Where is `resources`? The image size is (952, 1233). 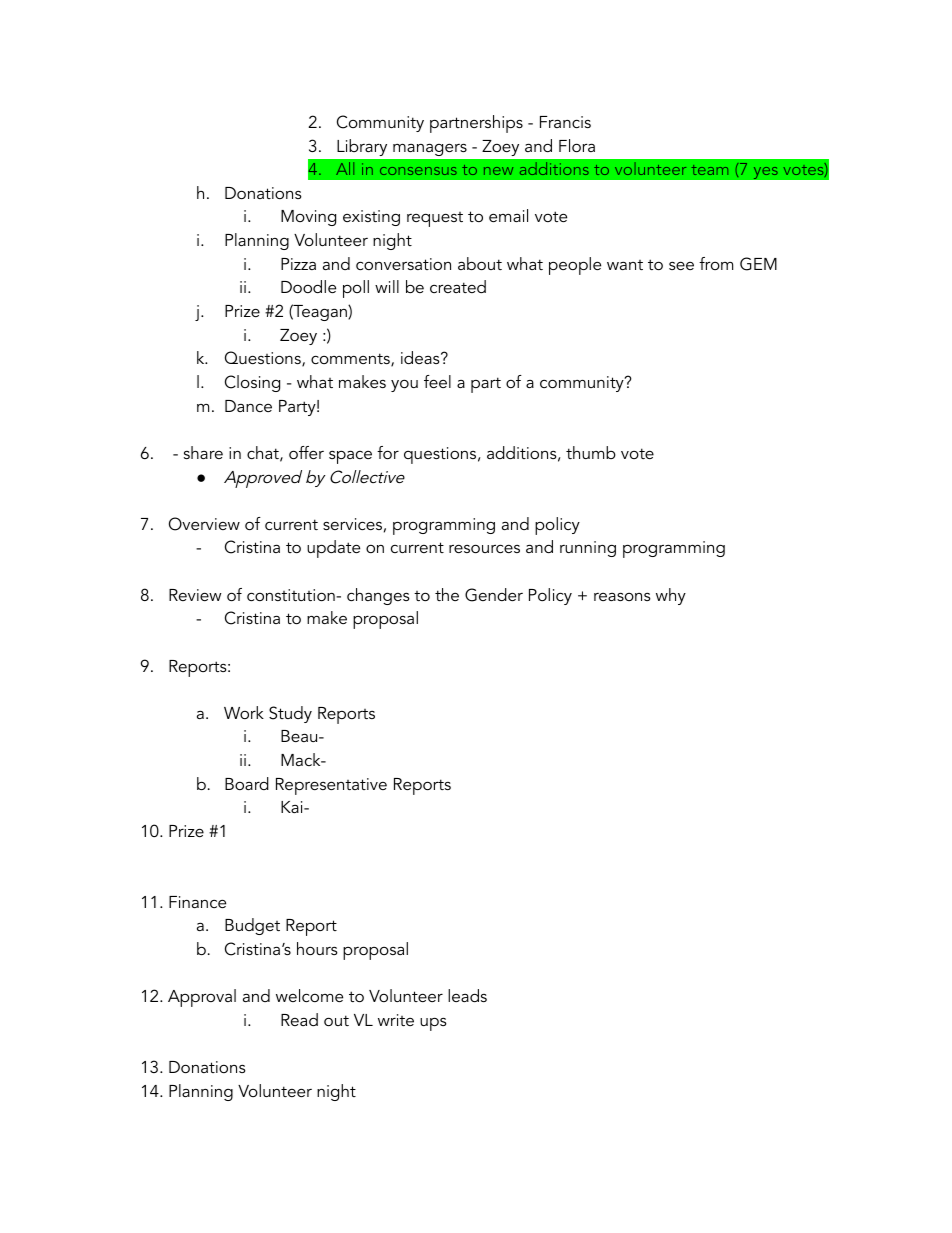 resources is located at coordinates (484, 548).
